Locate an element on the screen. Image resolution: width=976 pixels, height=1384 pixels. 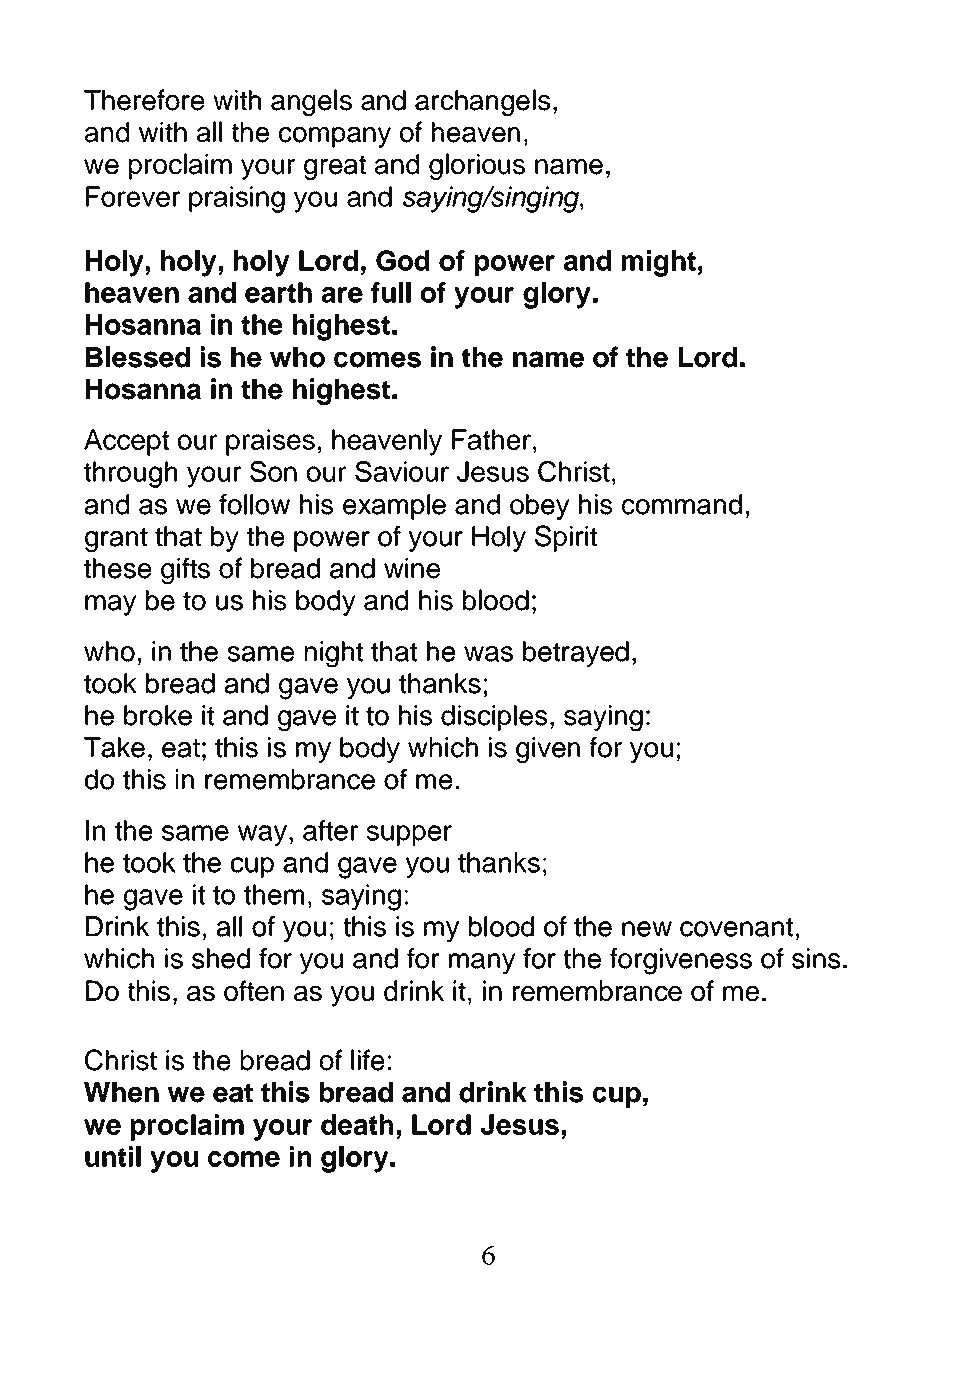
was is located at coordinates (488, 654).
